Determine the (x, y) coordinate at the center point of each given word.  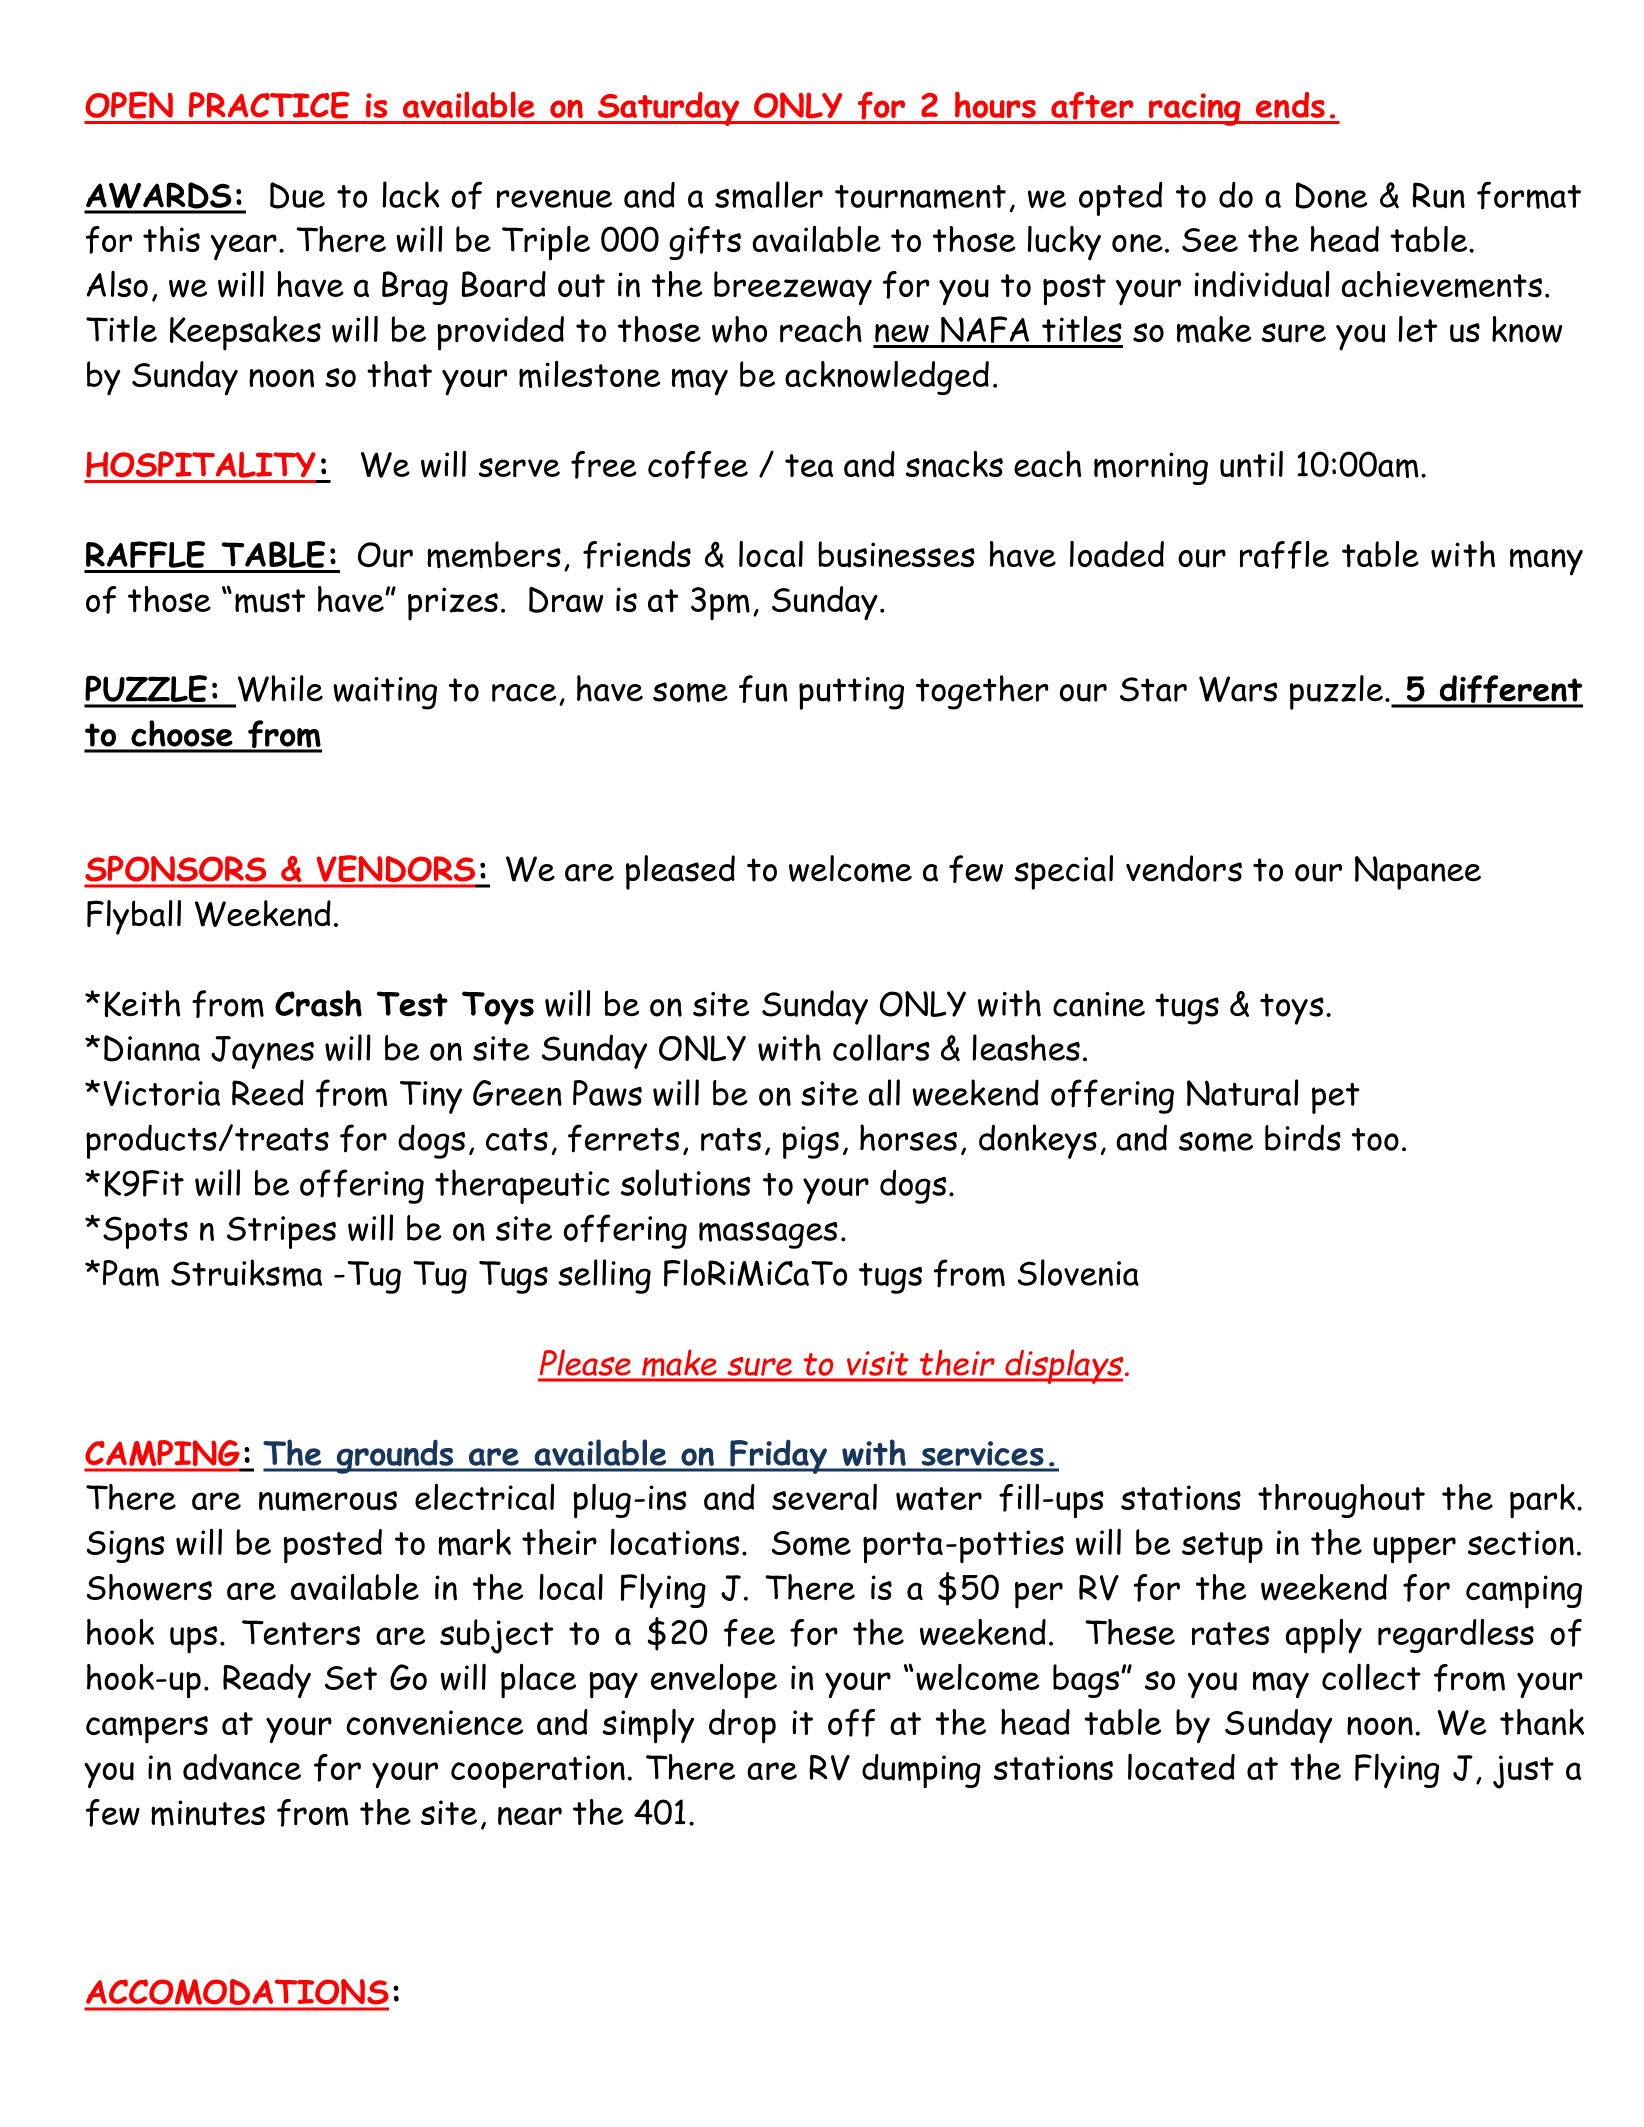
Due (297, 195)
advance (242, 1767)
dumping (921, 1771)
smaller (769, 195)
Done (1331, 195)
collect (1371, 1677)
